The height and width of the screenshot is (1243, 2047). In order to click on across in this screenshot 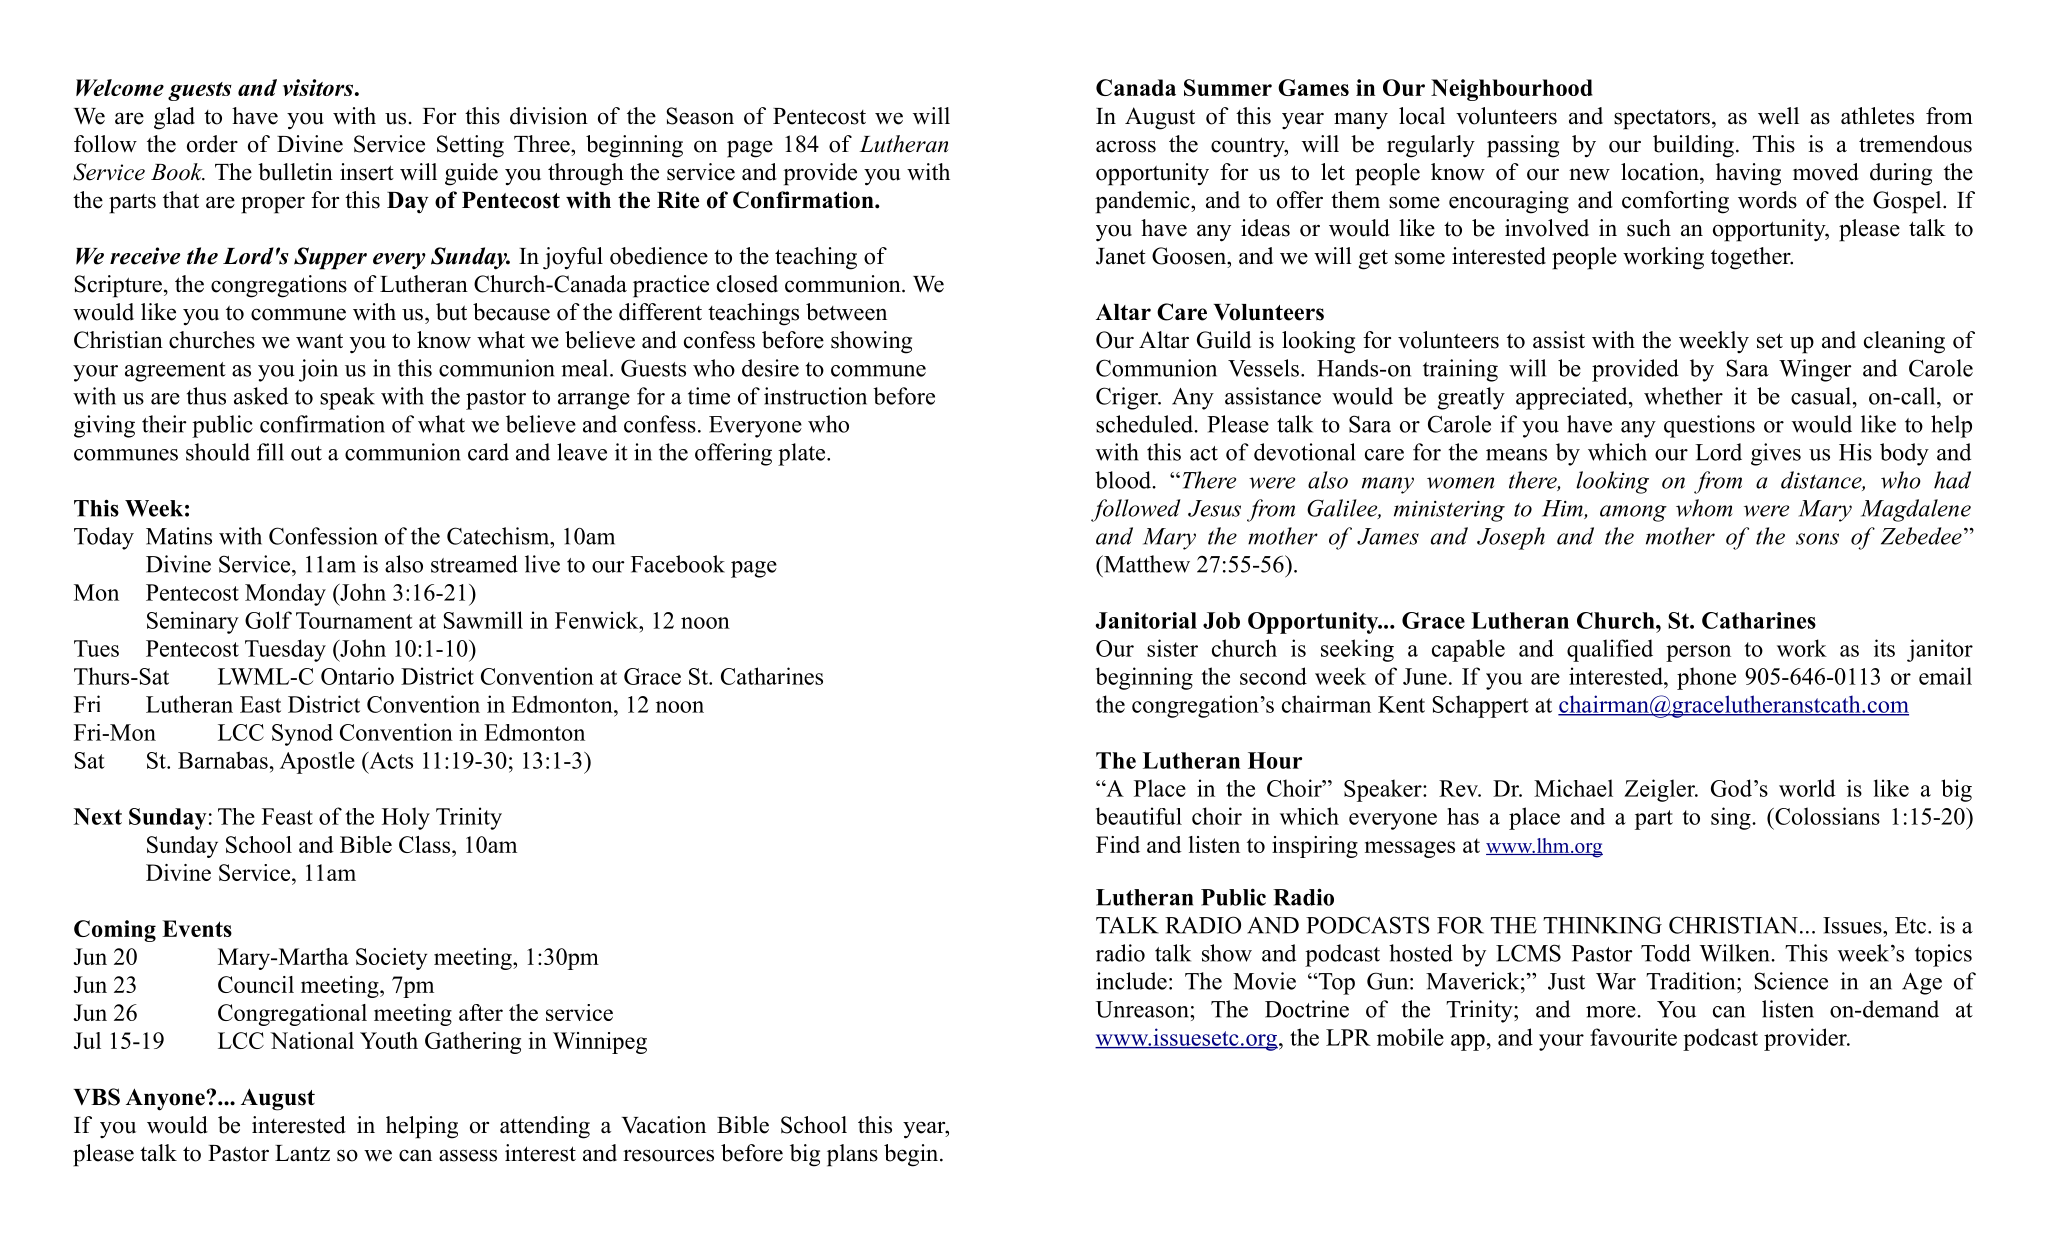, I will do `click(1126, 147)`.
